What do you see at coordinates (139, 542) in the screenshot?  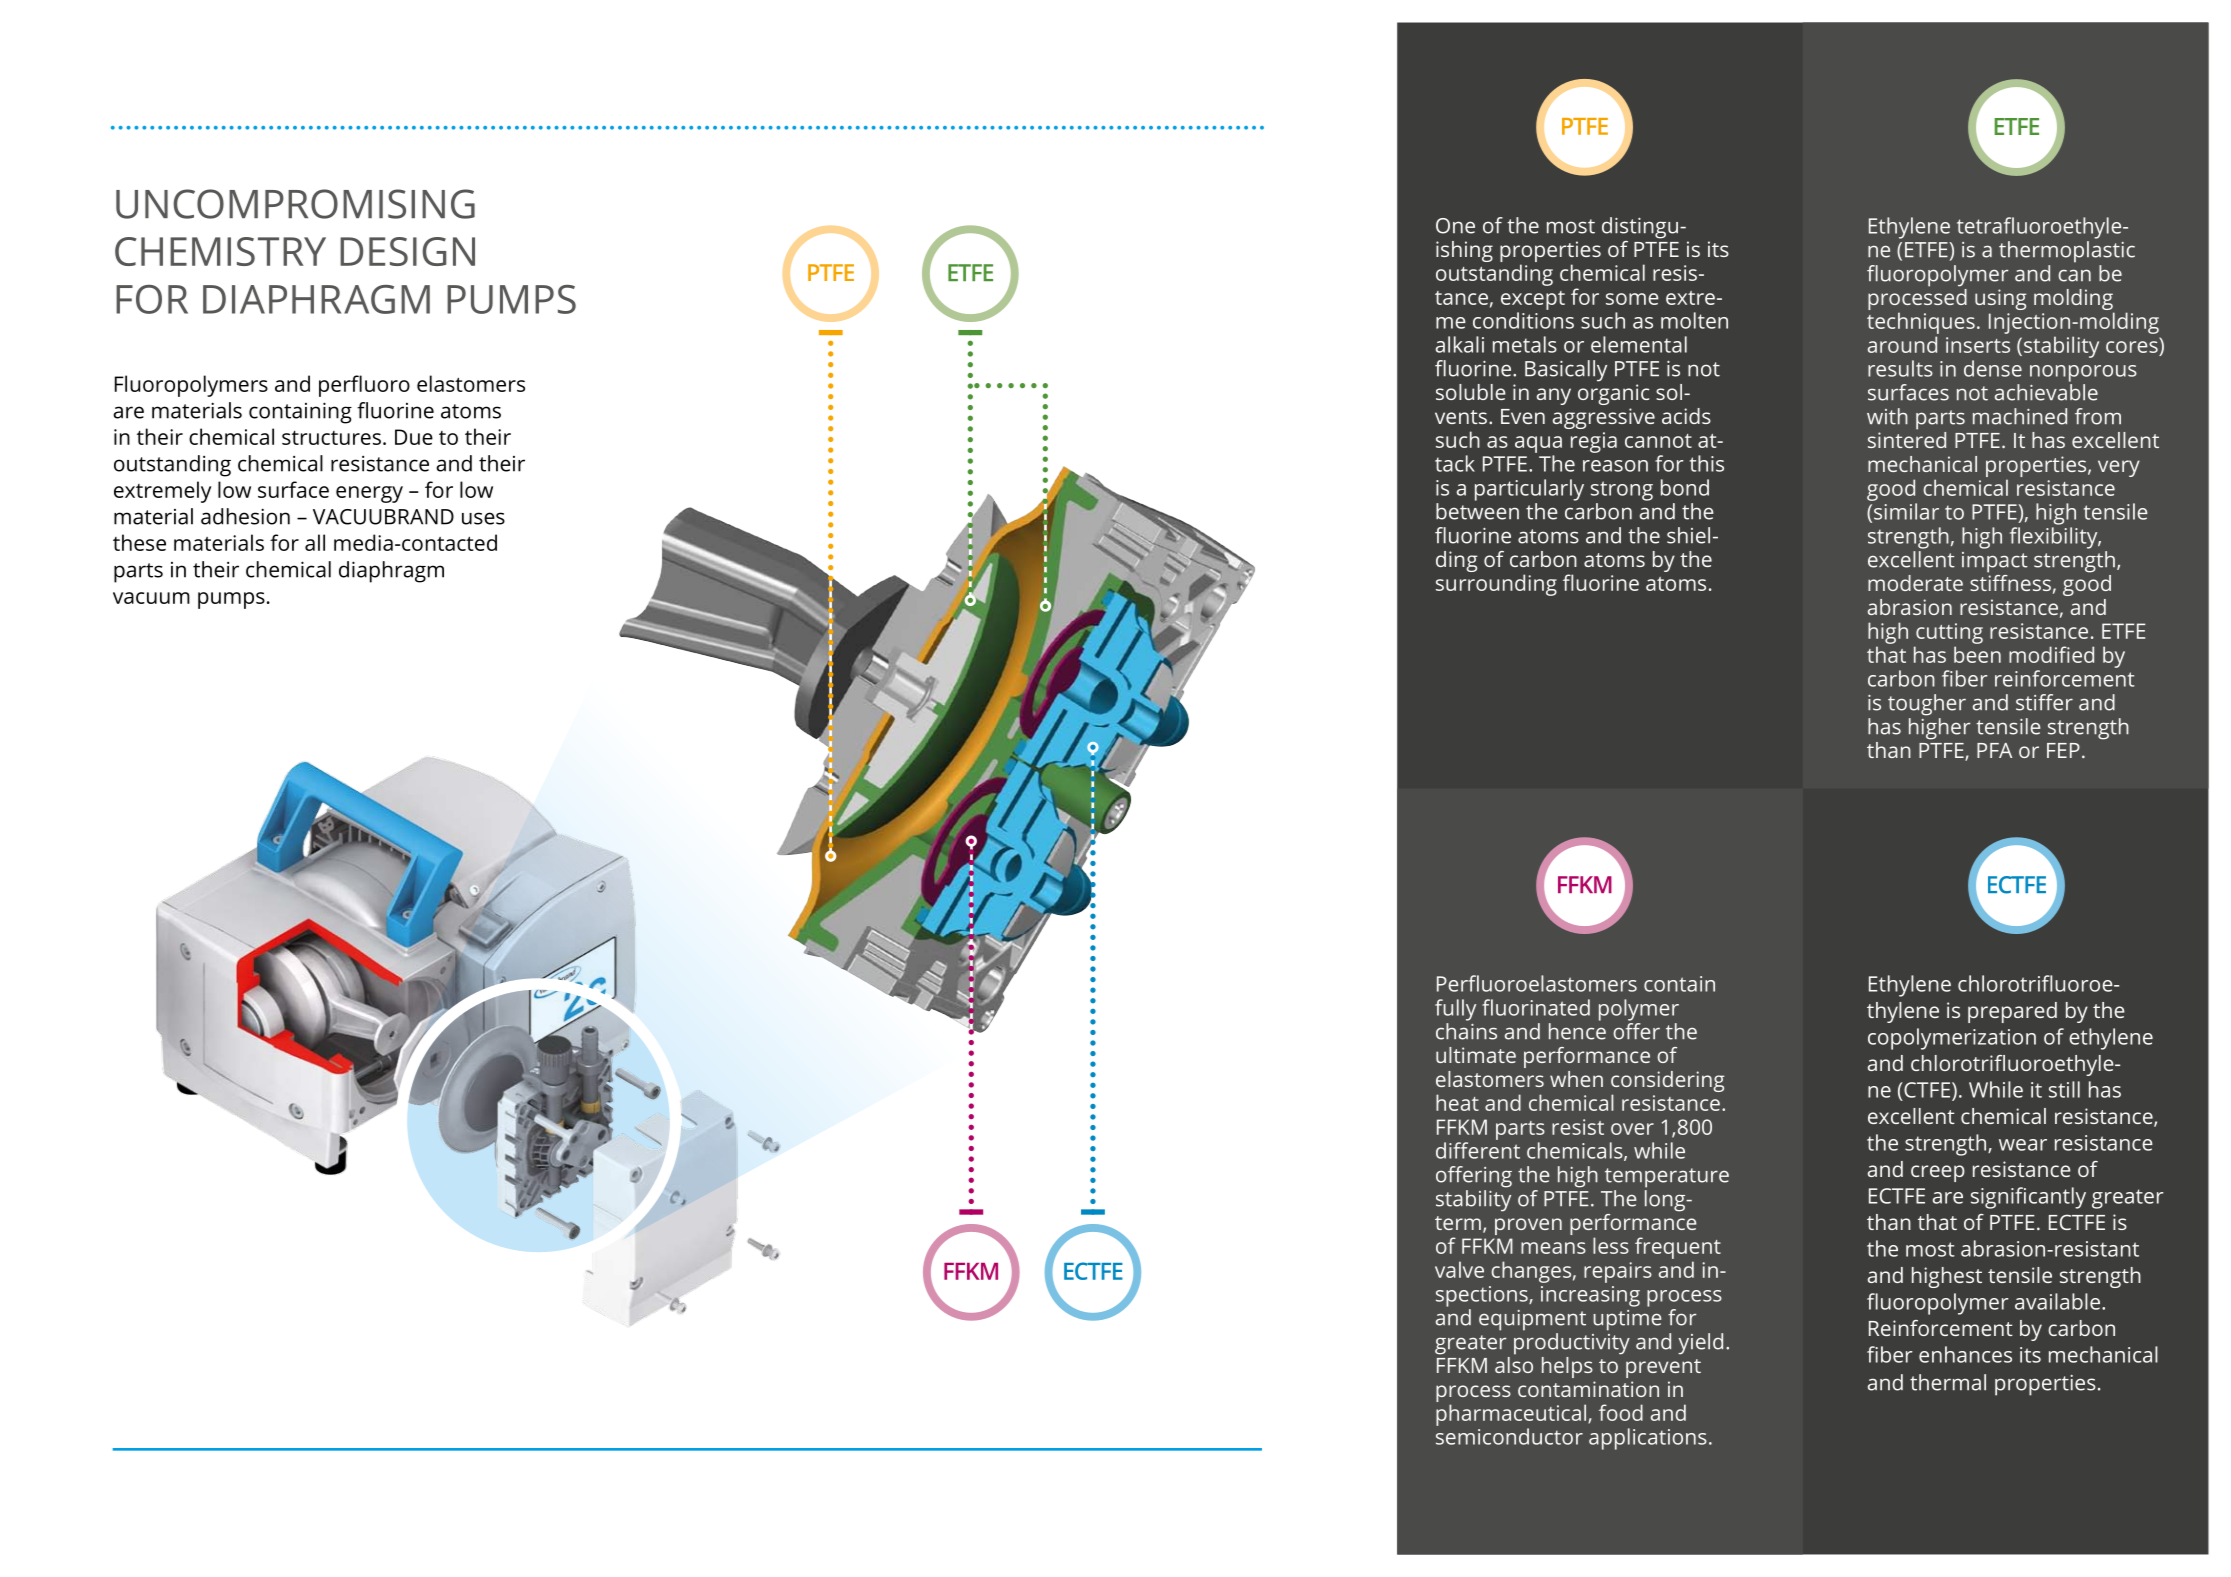 I see `these` at bounding box center [139, 542].
